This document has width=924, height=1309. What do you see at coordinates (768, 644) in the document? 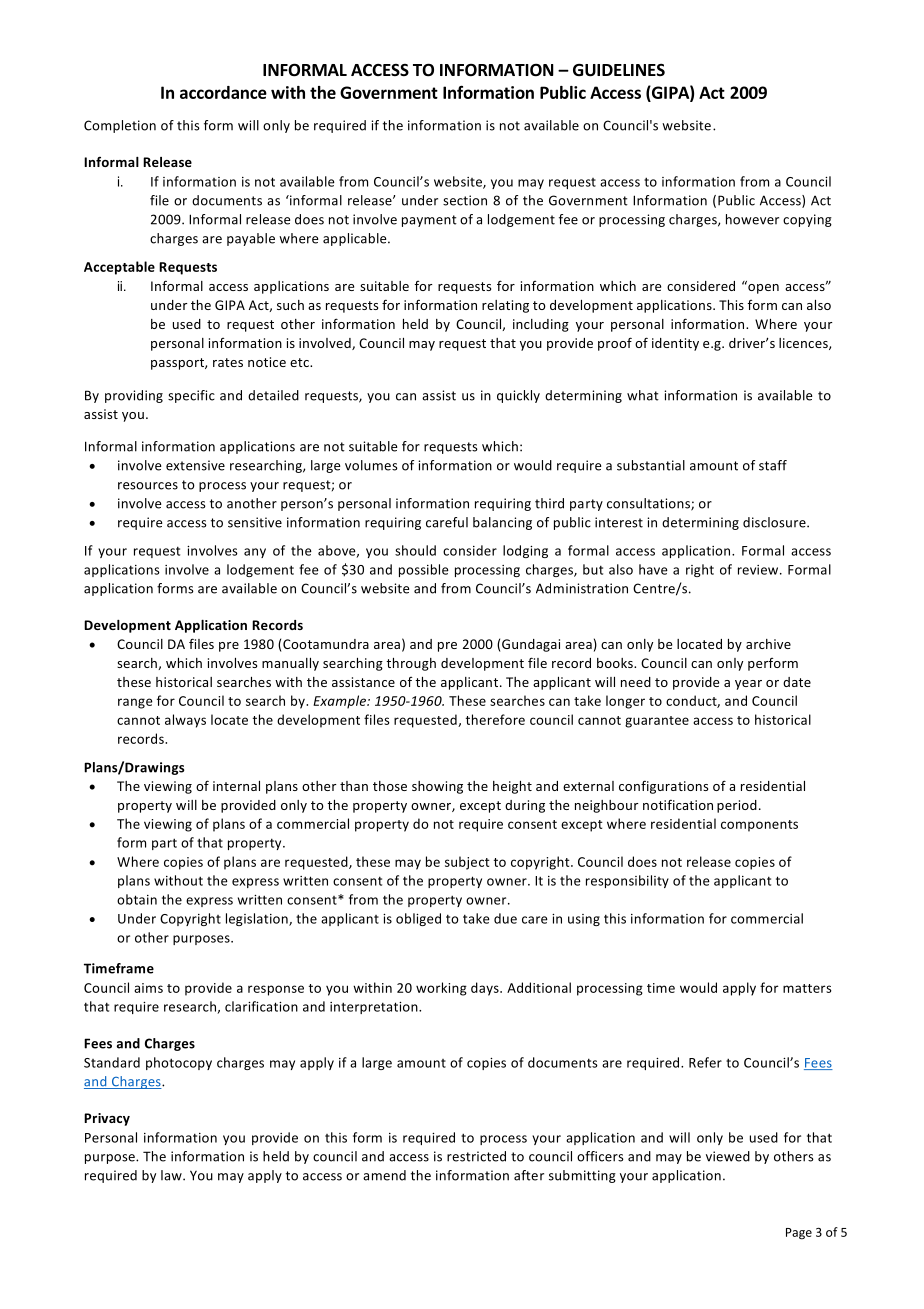
I see `archive` at bounding box center [768, 644].
